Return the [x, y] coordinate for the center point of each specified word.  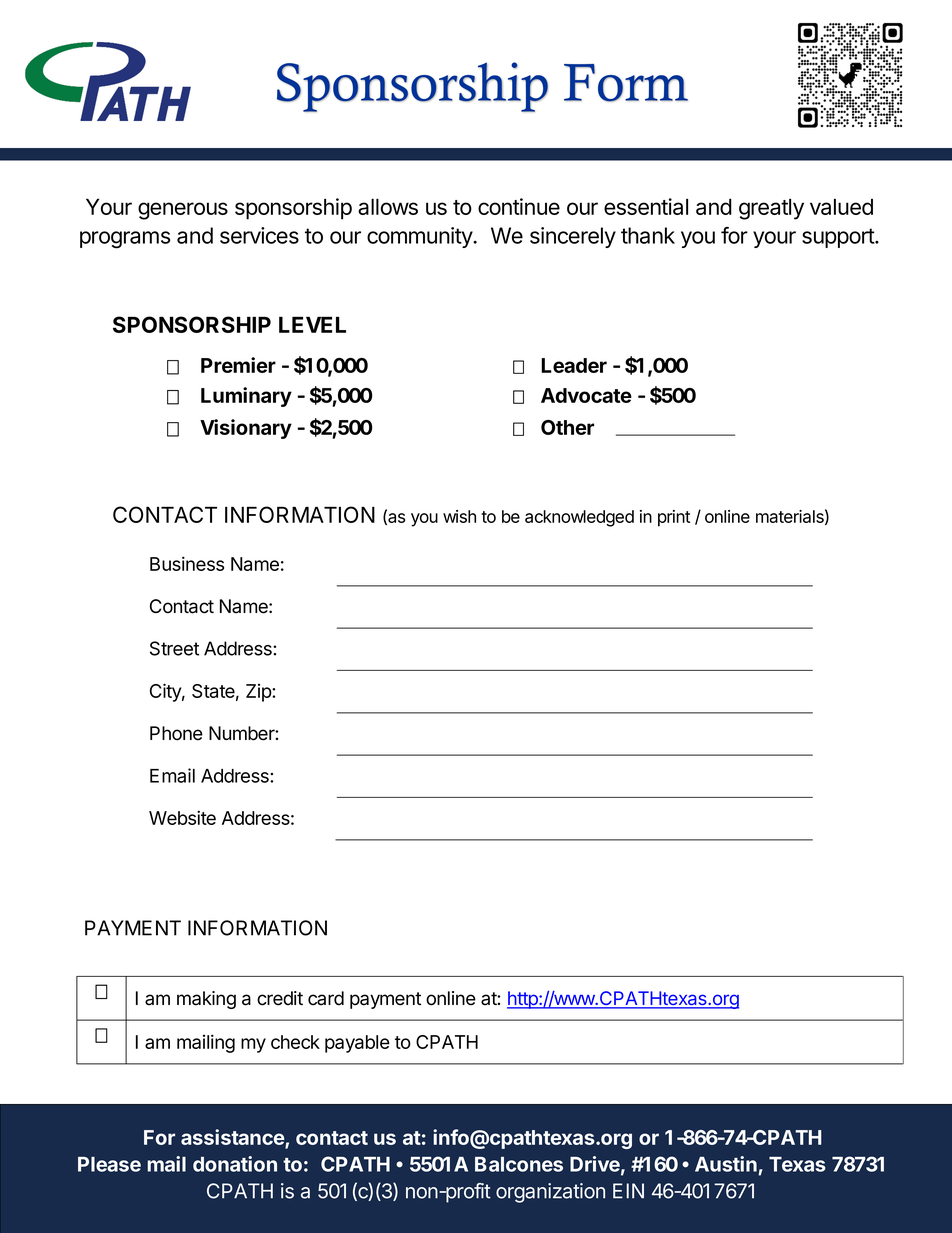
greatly [771, 209]
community [420, 237]
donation [235, 1164]
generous [183, 211]
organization [550, 1193]
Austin [726, 1164]
